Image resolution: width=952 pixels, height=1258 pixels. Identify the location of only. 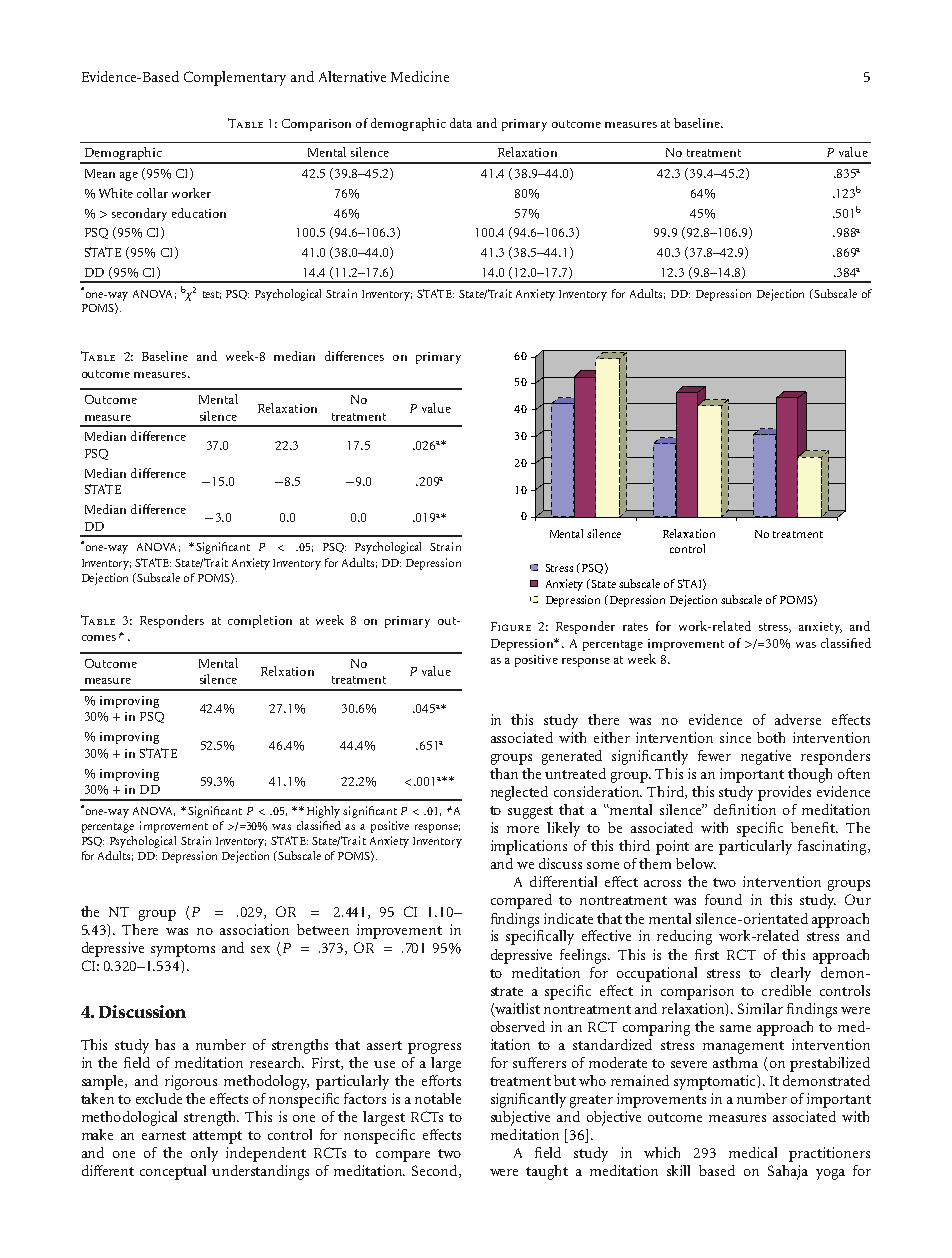
(204, 1154).
